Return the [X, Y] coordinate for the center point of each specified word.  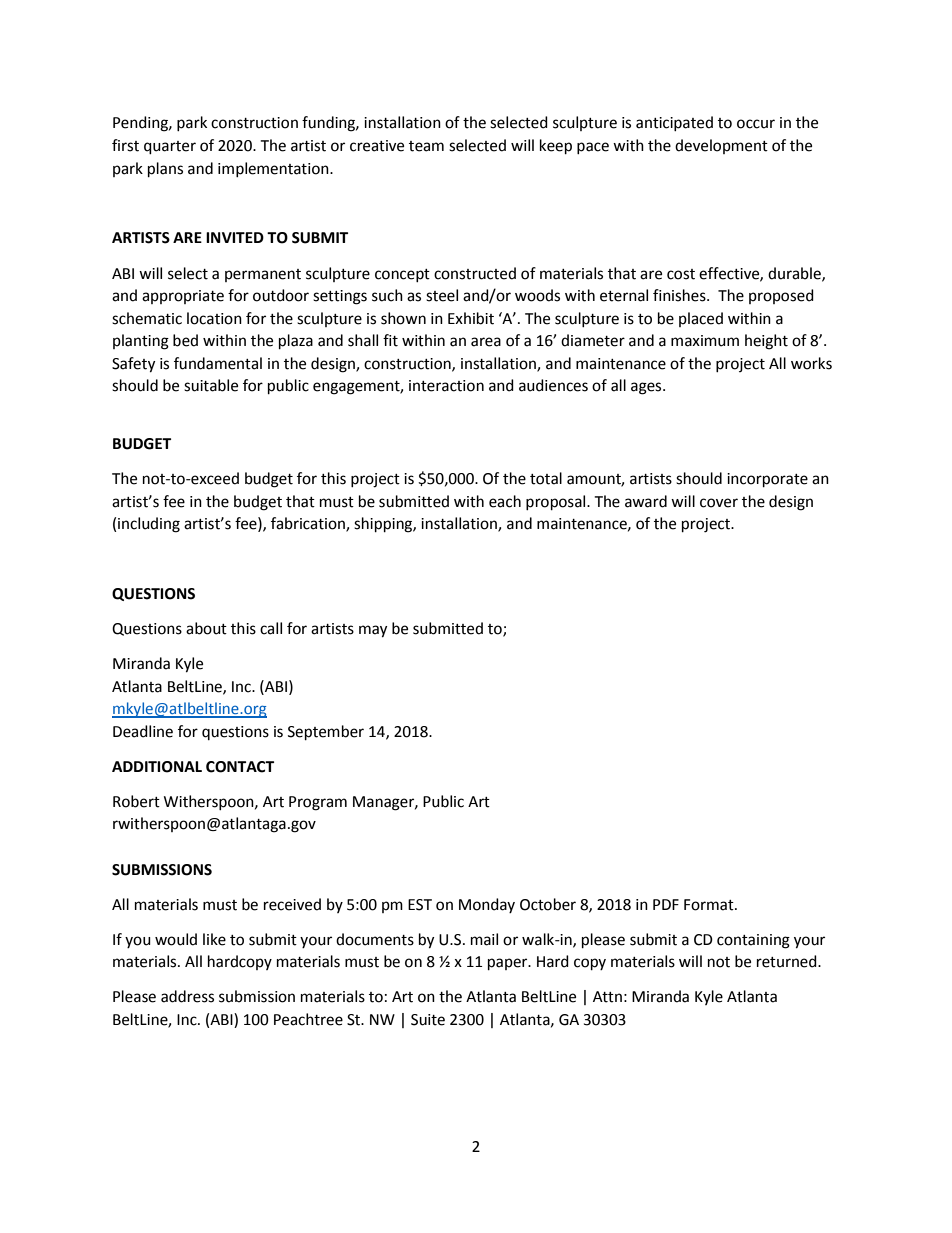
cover [719, 503]
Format [710, 905]
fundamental [218, 363]
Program [318, 803]
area [486, 342]
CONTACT [240, 767]
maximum [705, 341]
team [426, 146]
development [721, 146]
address [187, 996]
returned [788, 961]
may [373, 631]
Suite [428, 1020]
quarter [170, 148]
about [206, 628]
